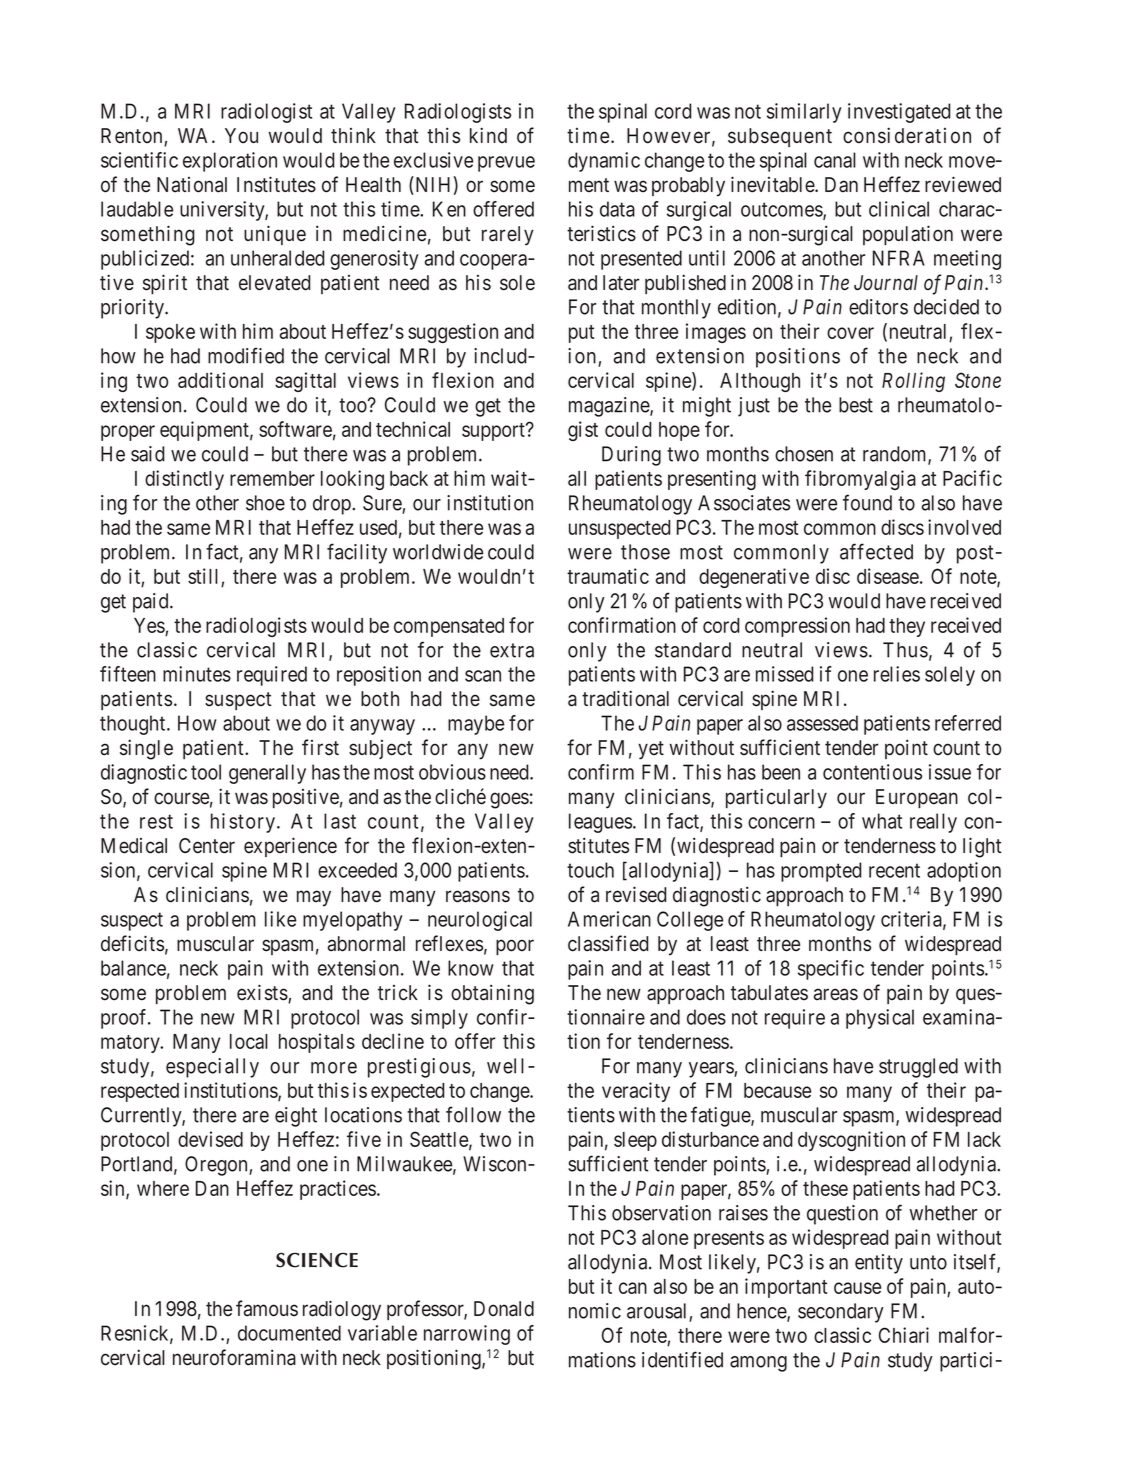  What do you see at coordinates (872, 772) in the screenshot?
I see `contentious` at bounding box center [872, 772].
